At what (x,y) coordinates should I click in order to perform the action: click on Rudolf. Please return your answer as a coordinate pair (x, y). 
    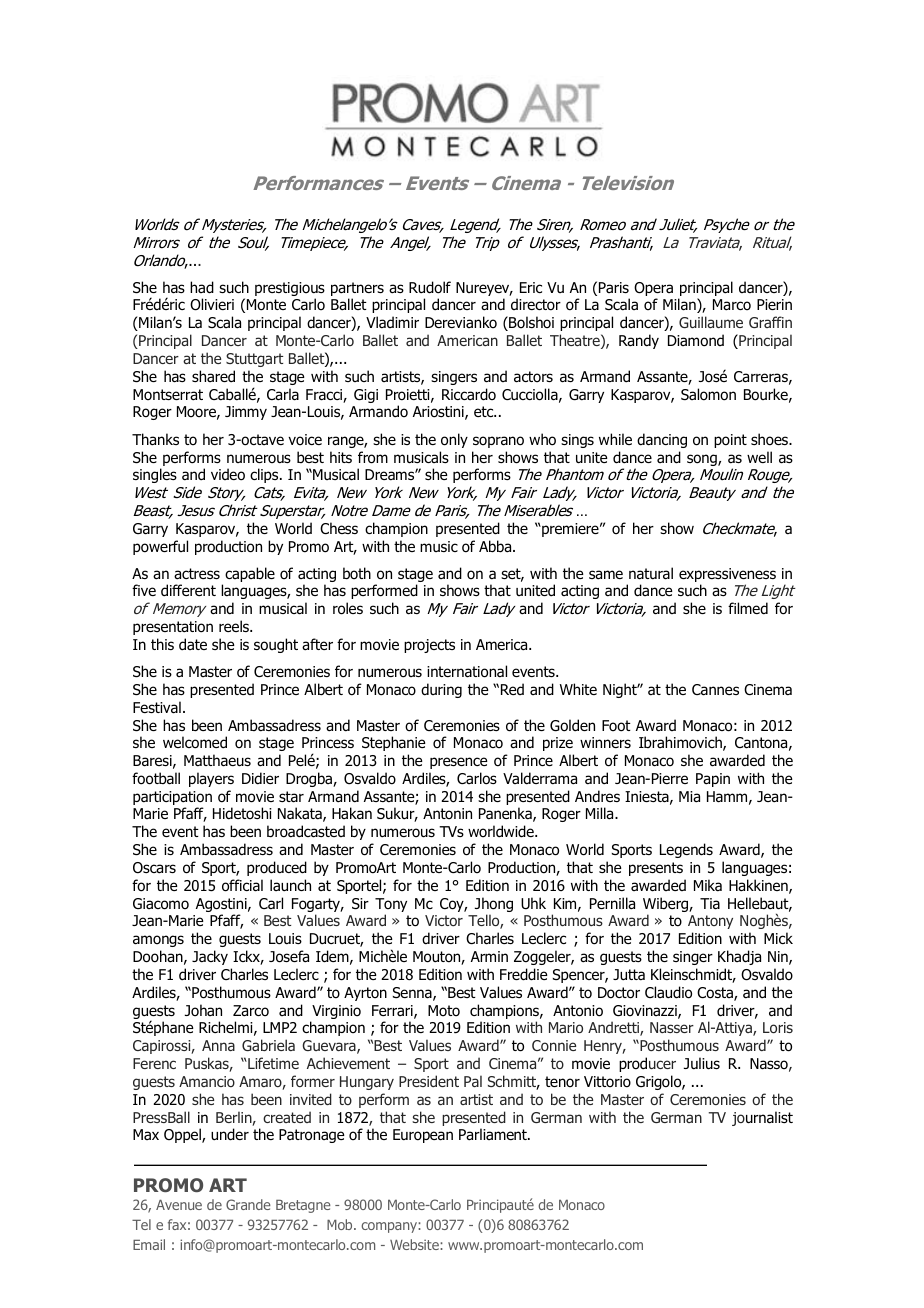
    Looking at the image, I should click on (430, 287).
